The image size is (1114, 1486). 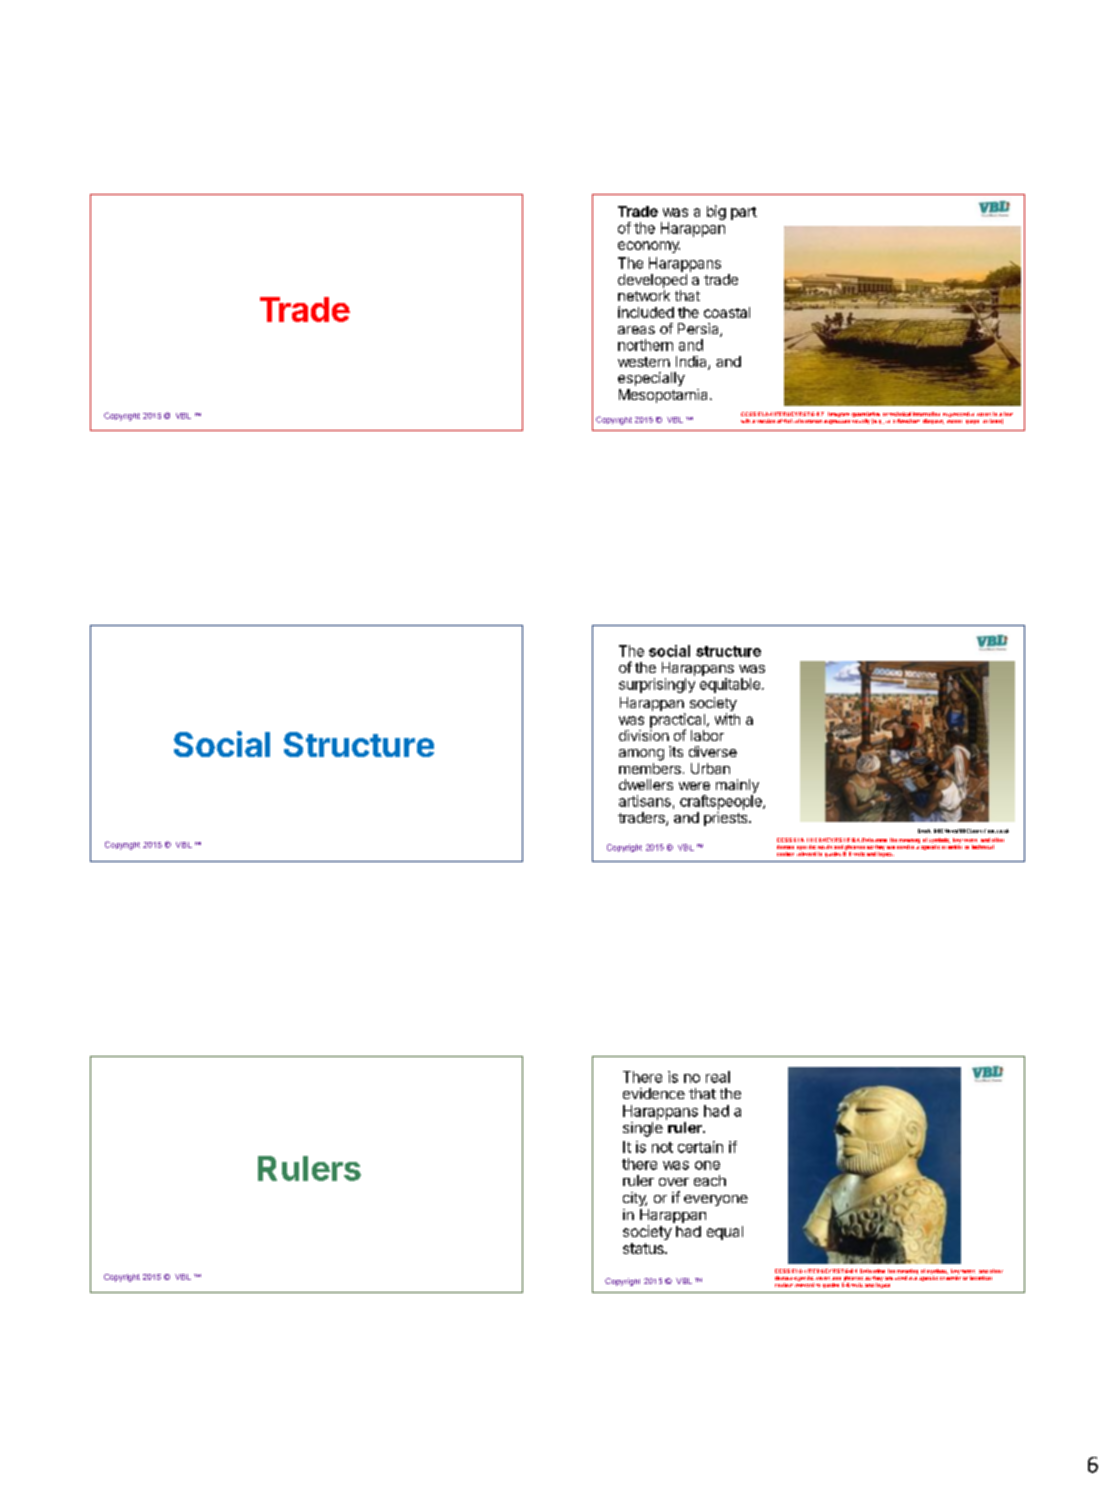 I want to click on version, so click(x=766, y=421).
